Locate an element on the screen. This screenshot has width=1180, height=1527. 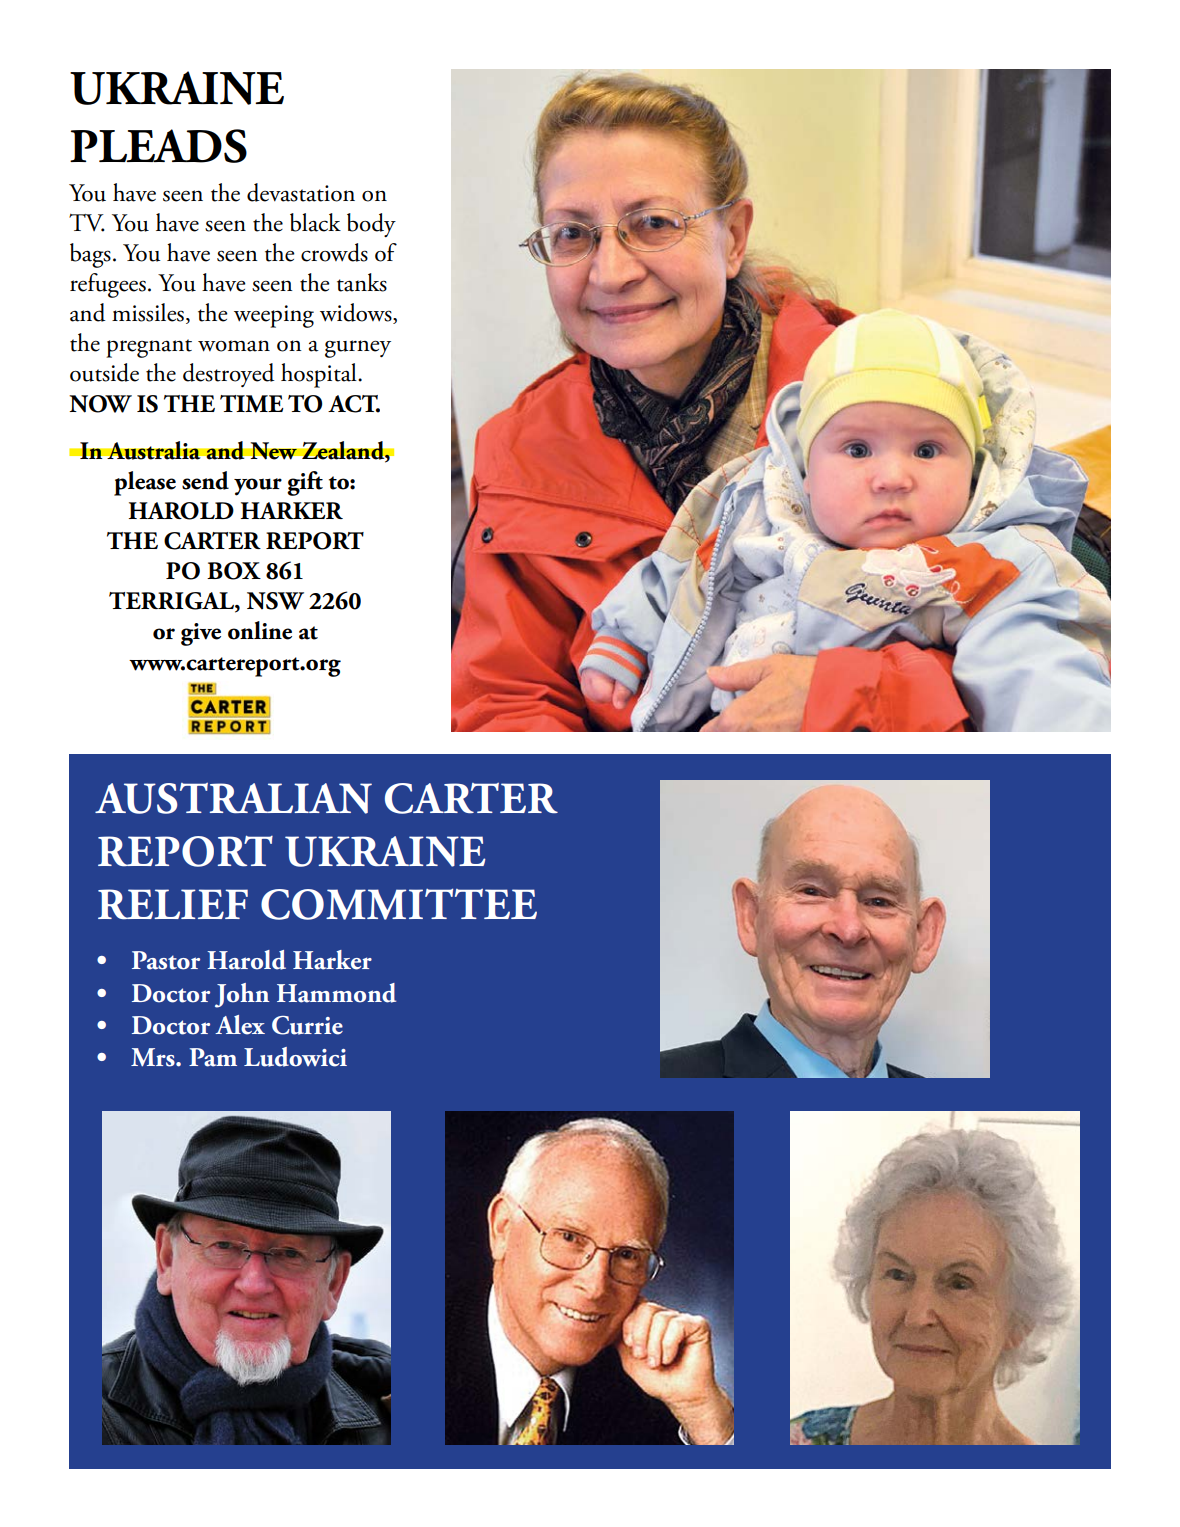
Alex is located at coordinates (240, 1025).
